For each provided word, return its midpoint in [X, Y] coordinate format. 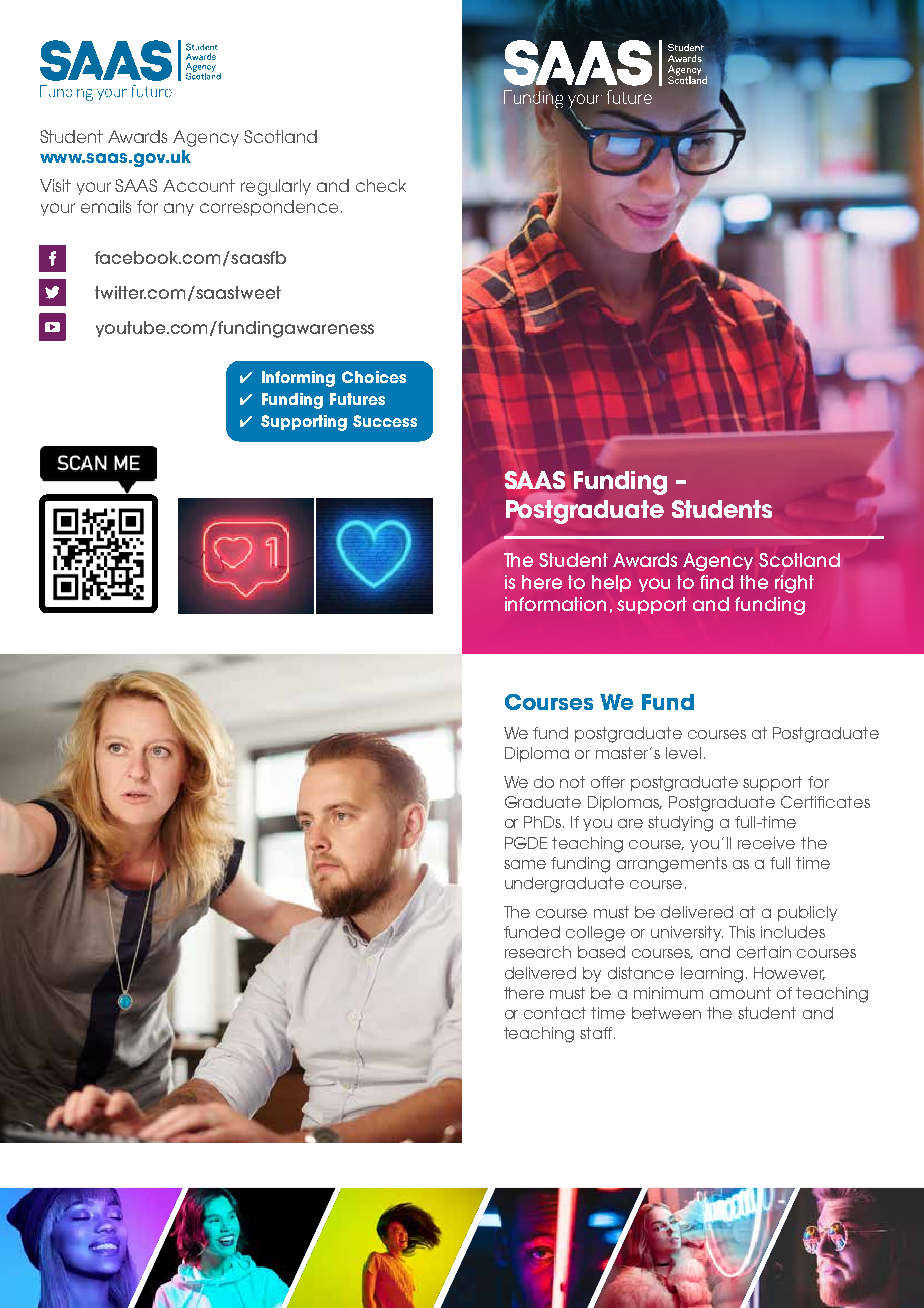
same [525, 864]
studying [680, 824]
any [179, 209]
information [555, 604]
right [794, 584]
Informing [298, 379]
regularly [276, 187]
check [381, 185]
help [611, 583]
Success [385, 421]
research [538, 952]
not [572, 782]
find [716, 582]
